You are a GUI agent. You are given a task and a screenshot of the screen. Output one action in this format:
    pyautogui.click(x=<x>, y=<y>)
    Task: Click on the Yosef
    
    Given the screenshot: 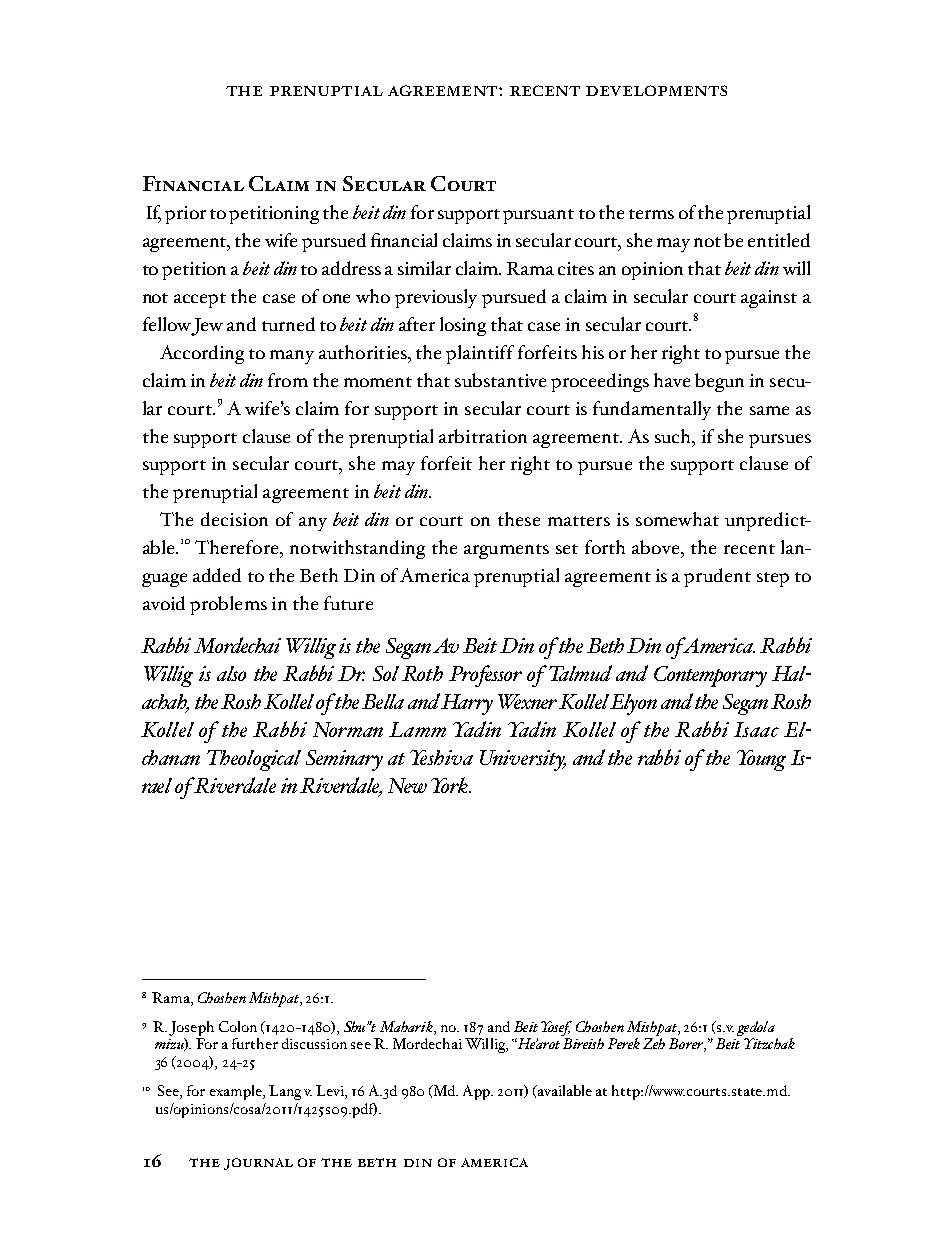 What is the action you would take?
    pyautogui.click(x=556, y=1030)
